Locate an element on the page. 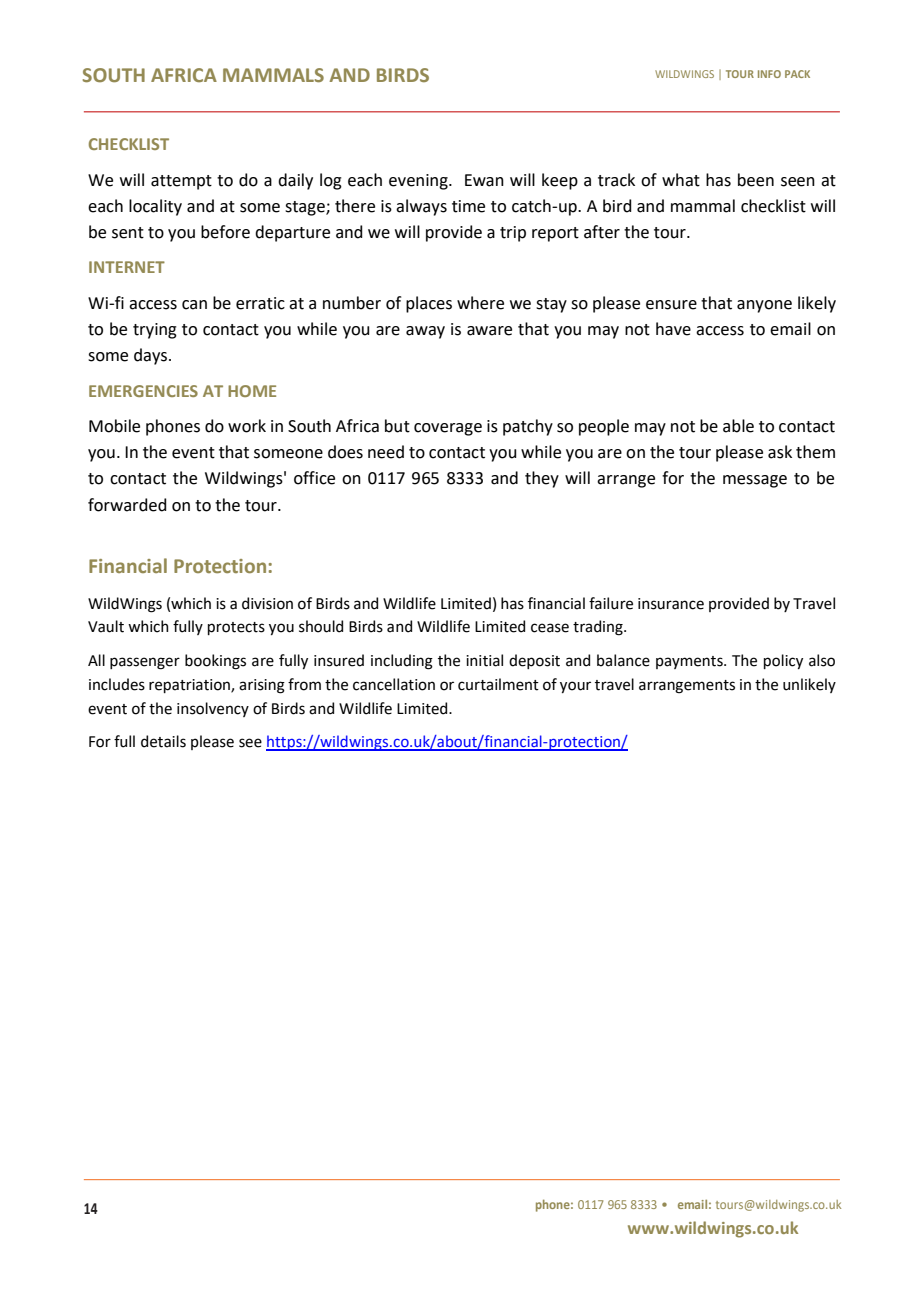  Ewan is located at coordinates (484, 180).
